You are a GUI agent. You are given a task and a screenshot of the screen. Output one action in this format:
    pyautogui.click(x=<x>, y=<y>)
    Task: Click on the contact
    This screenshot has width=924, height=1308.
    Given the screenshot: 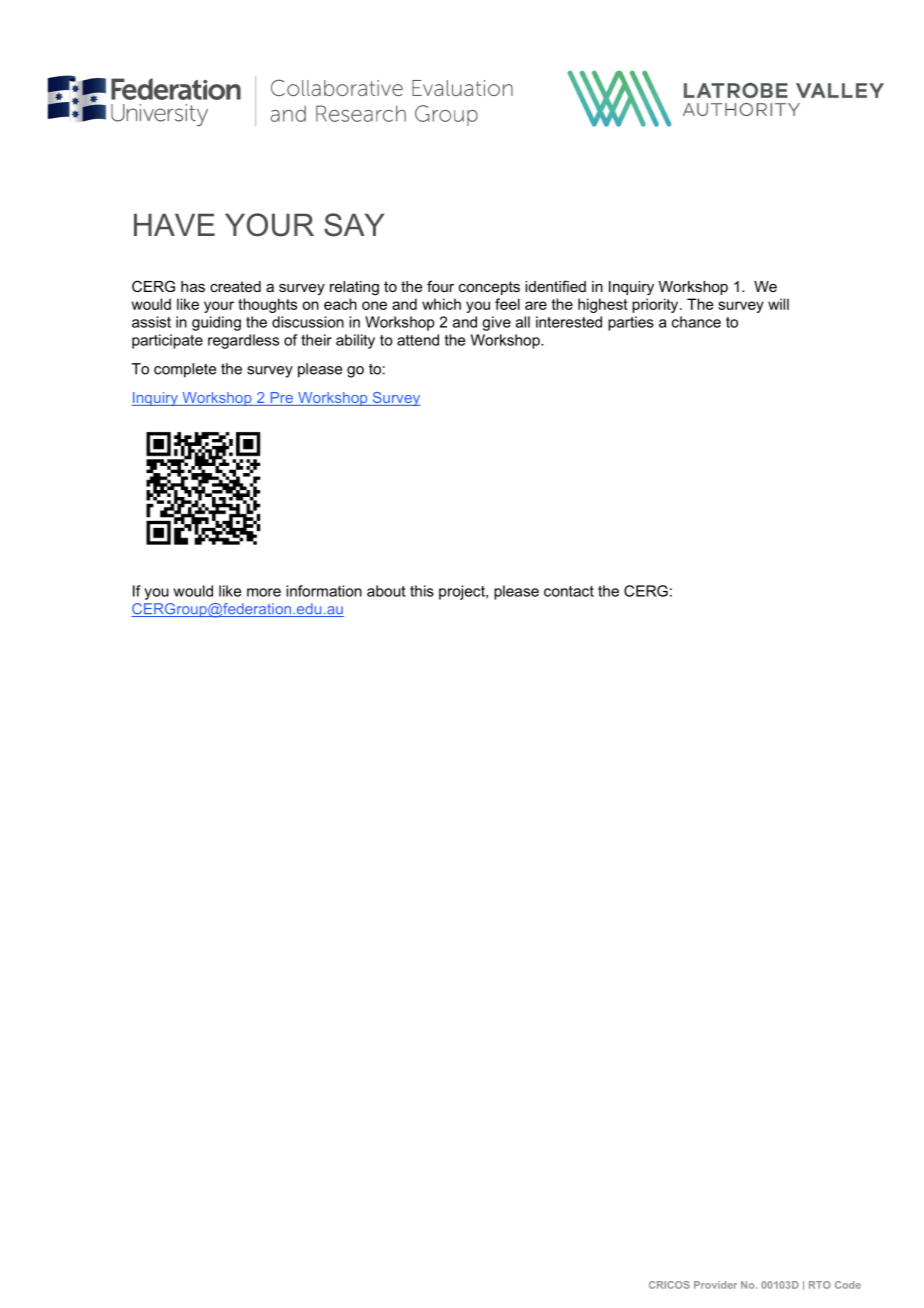 What is the action you would take?
    pyautogui.click(x=569, y=591)
